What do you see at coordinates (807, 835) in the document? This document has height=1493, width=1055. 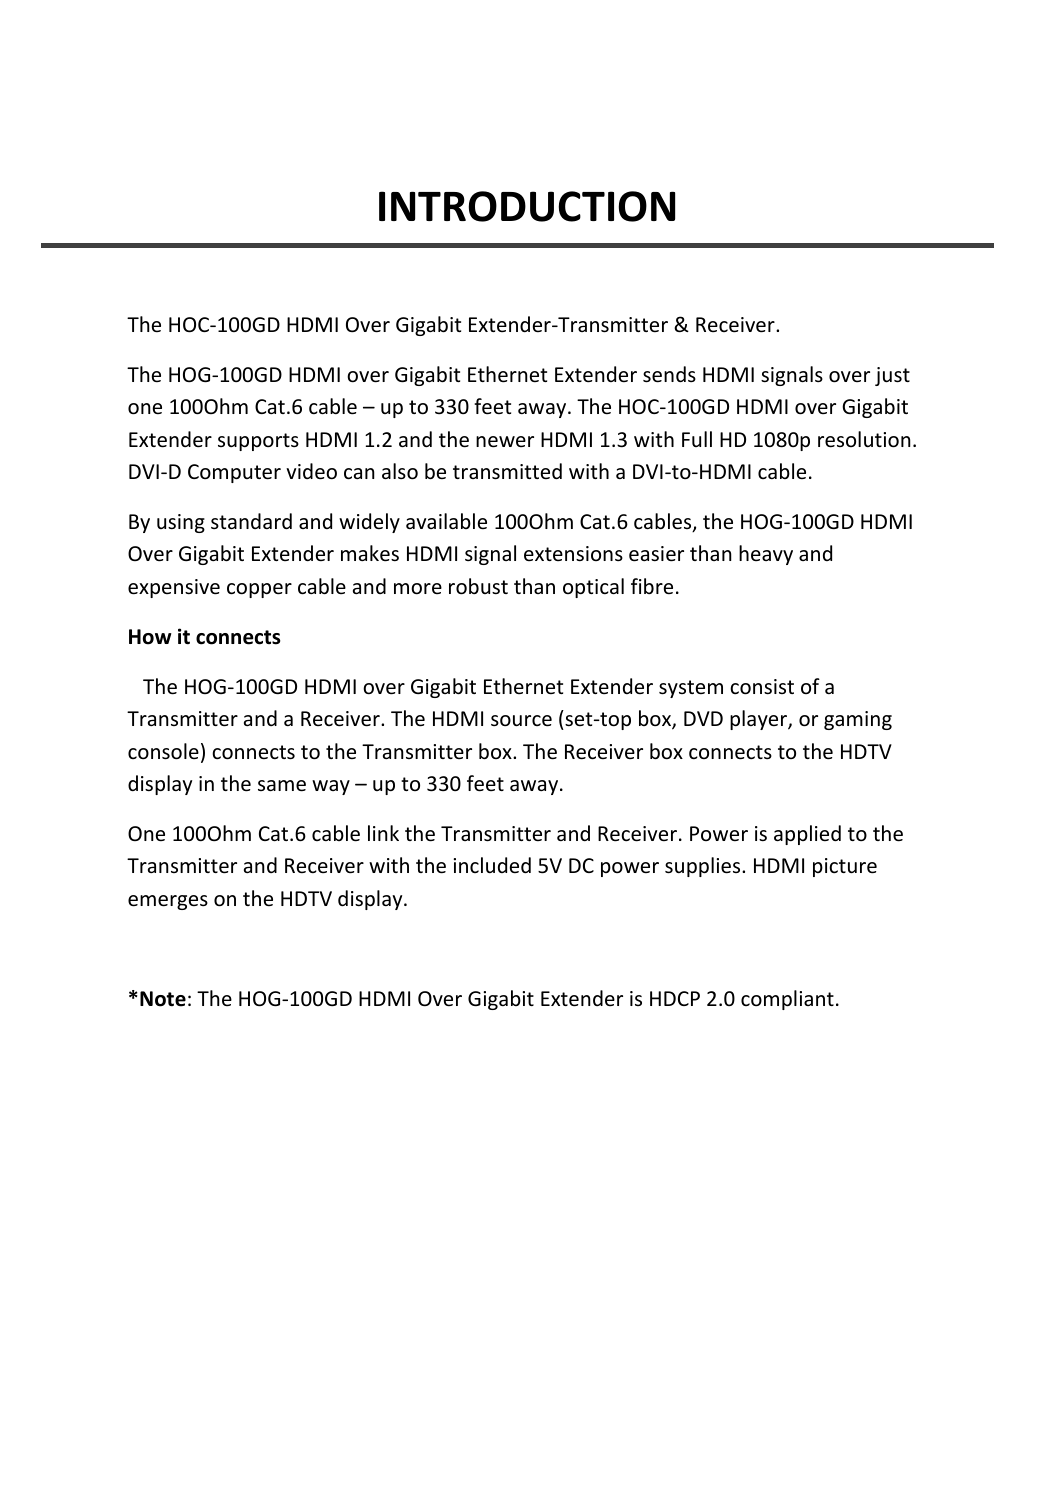 I see `applied` at bounding box center [807, 835].
